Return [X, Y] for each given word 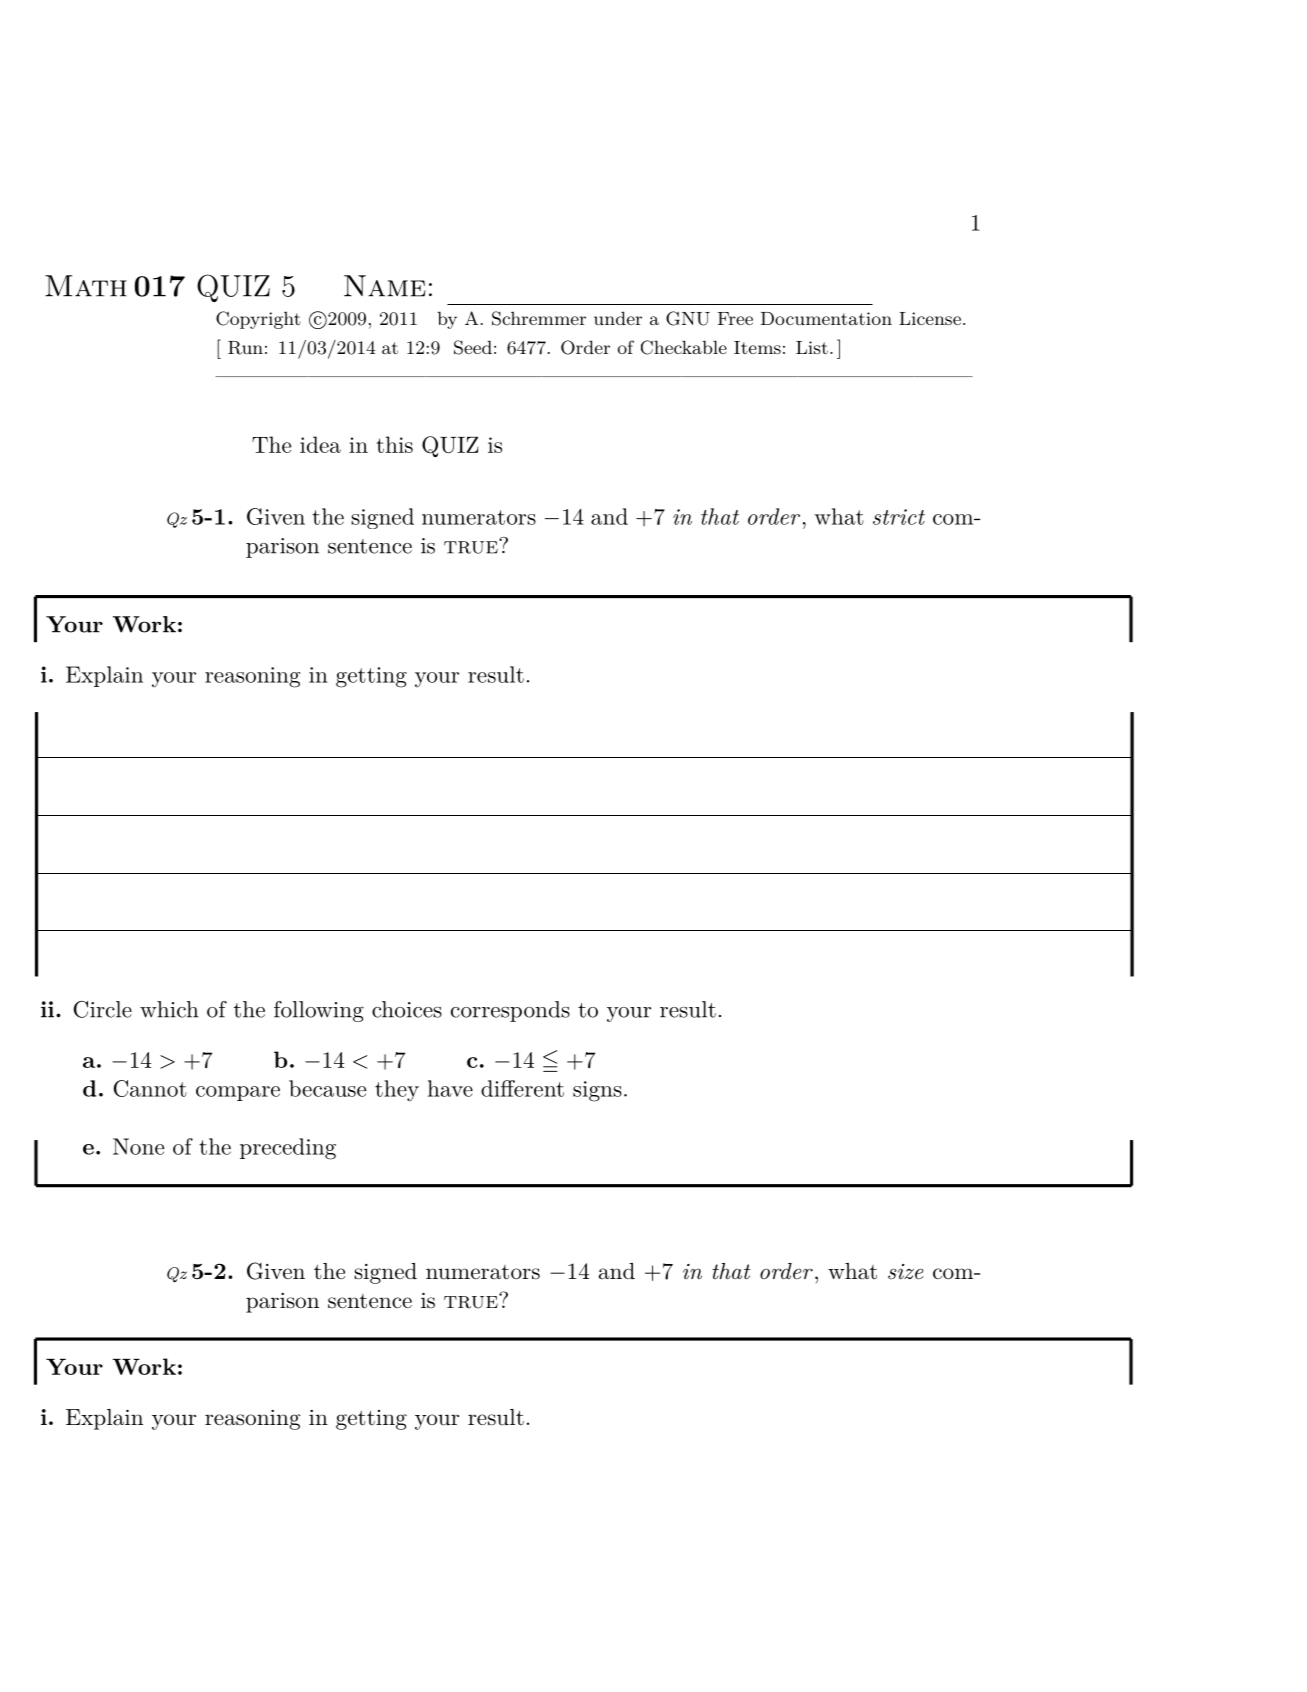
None [138, 1146]
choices [407, 1009]
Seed [473, 347]
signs [597, 1091]
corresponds [510, 1011]
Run [245, 348]
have [450, 1088]
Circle [103, 1009]
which [169, 1009]
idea [320, 444]
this [394, 444]
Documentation [826, 318]
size [906, 1272]
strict [899, 517]
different [522, 1088]
